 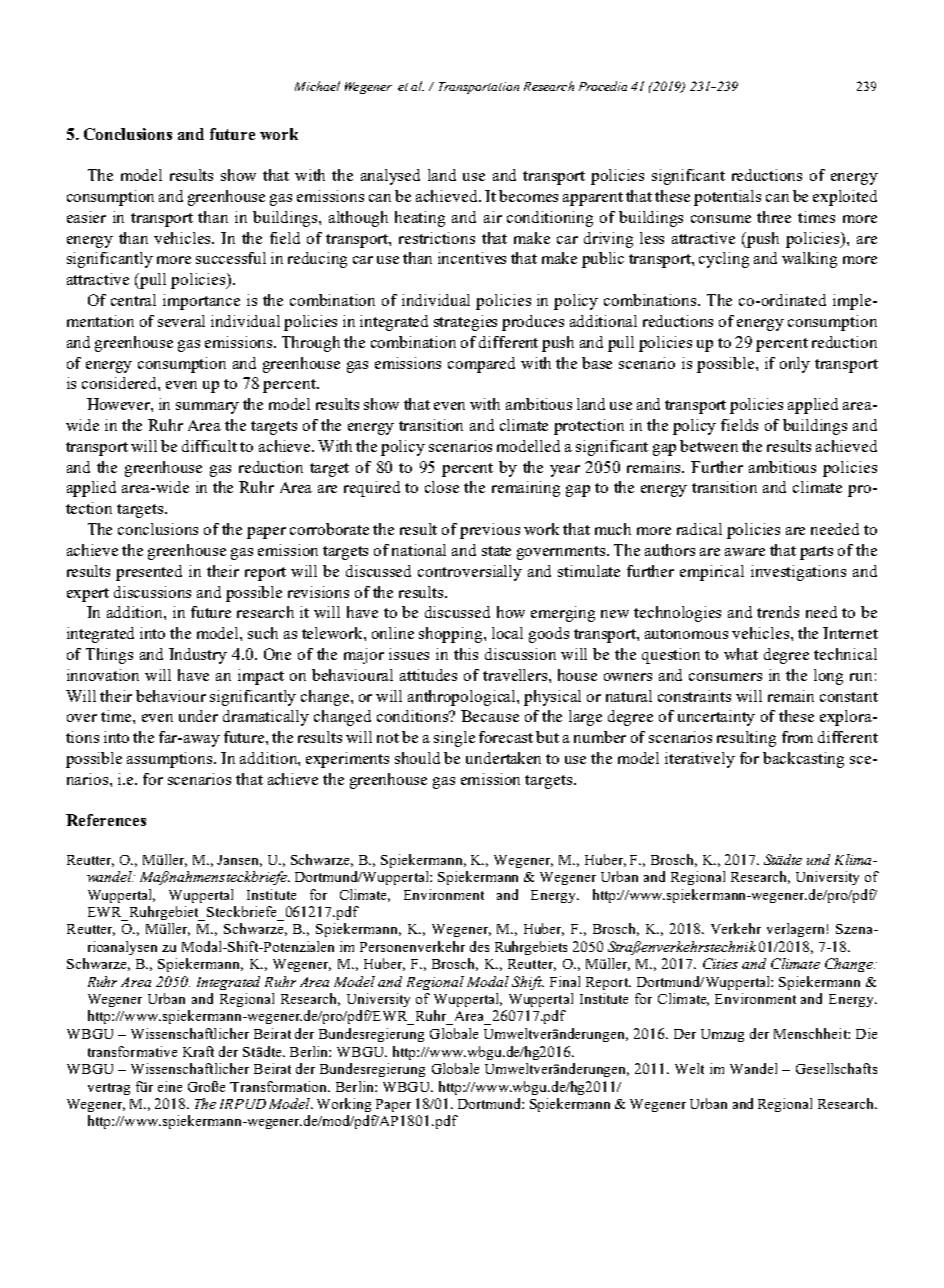 What do you see at coordinates (181, 321) in the document?
I see `several` at bounding box center [181, 321].
